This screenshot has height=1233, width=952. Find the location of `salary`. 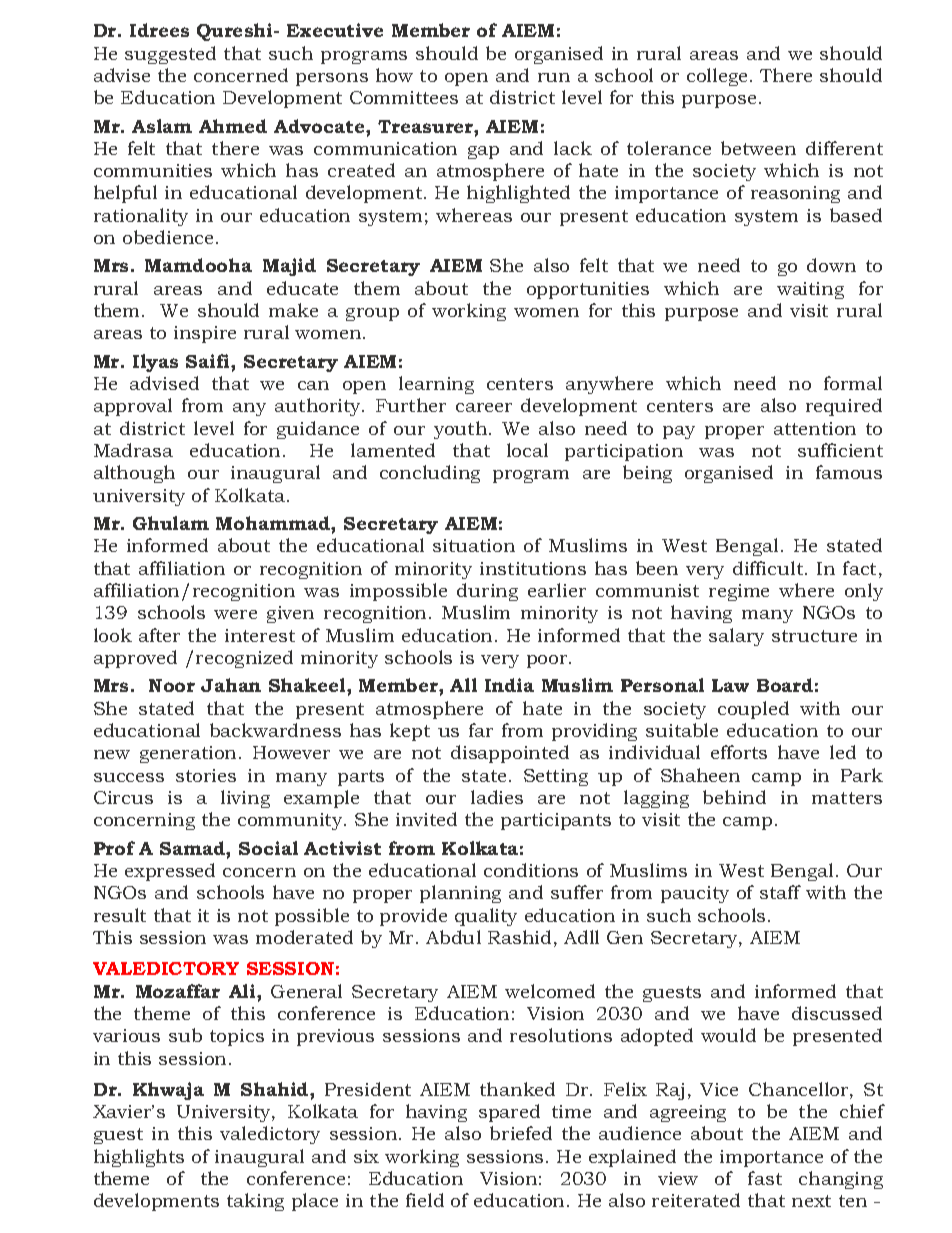

salary is located at coordinates (736, 637).
